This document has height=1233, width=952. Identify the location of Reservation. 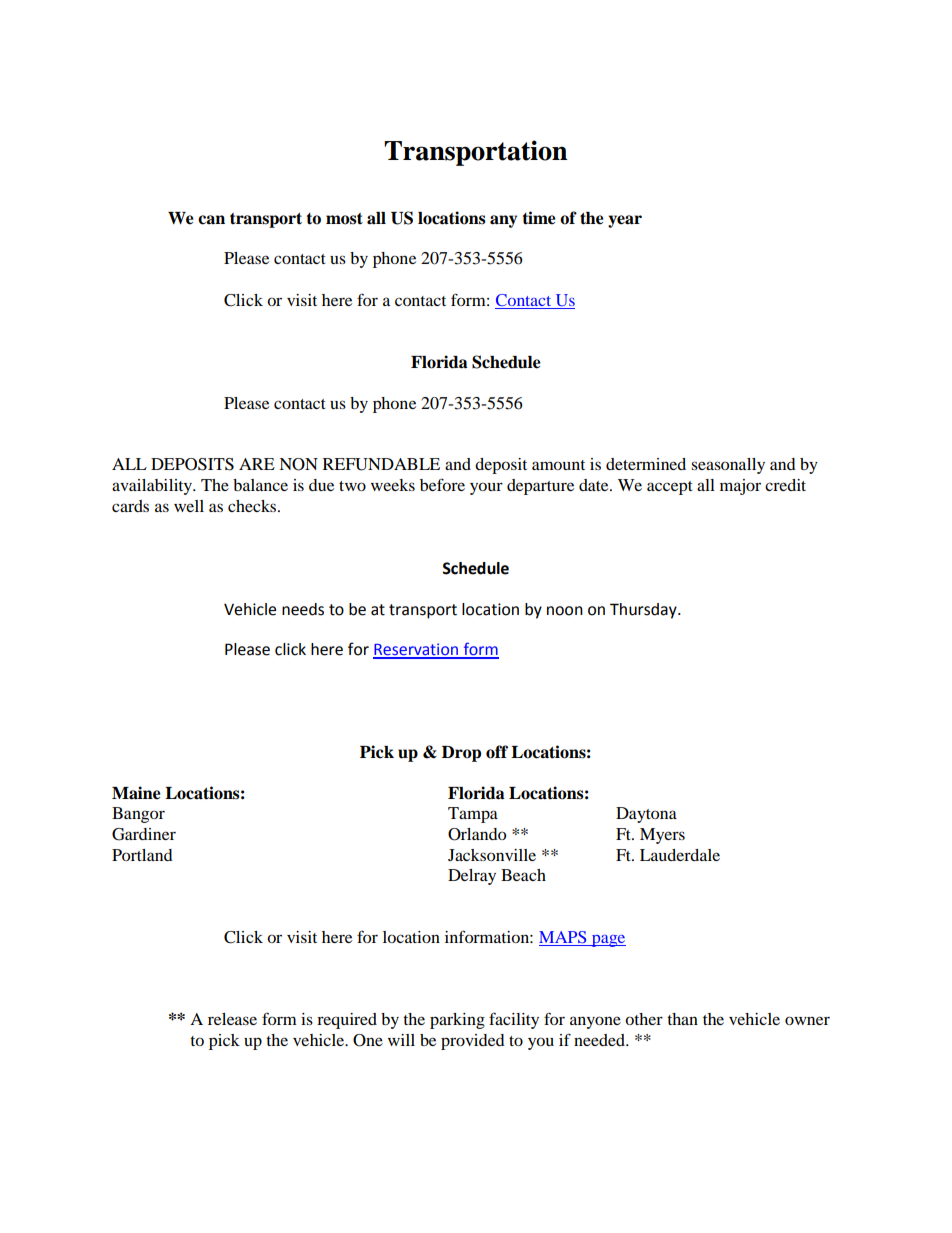
(416, 650).
